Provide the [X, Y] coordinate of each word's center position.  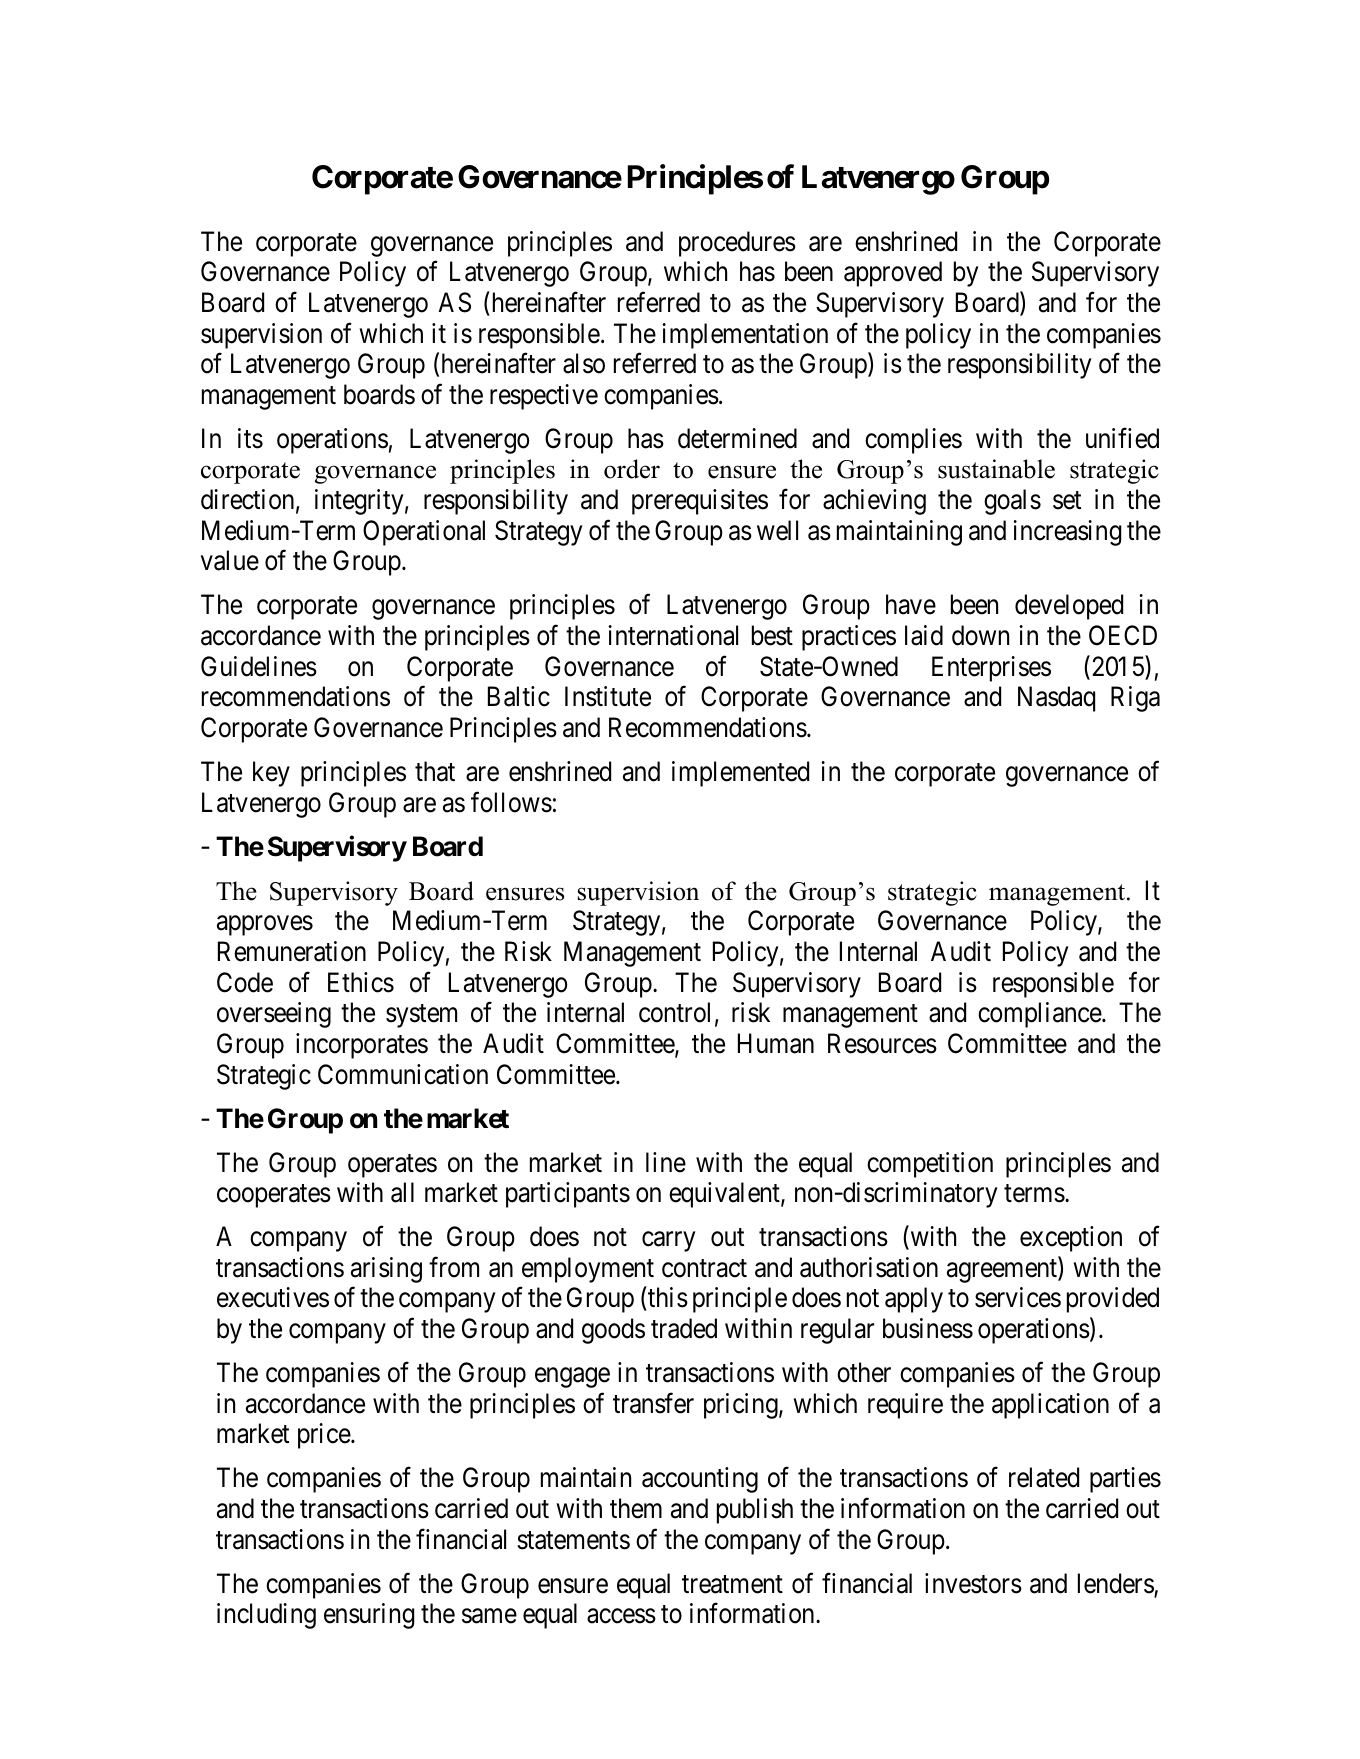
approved [893, 274]
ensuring [369, 1616]
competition [930, 1165]
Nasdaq [1056, 699]
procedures [737, 244]
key [271, 774]
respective [544, 397]
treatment [732, 1584]
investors [973, 1583]
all [402, 1192]
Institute [608, 696]
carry [668, 1242]
